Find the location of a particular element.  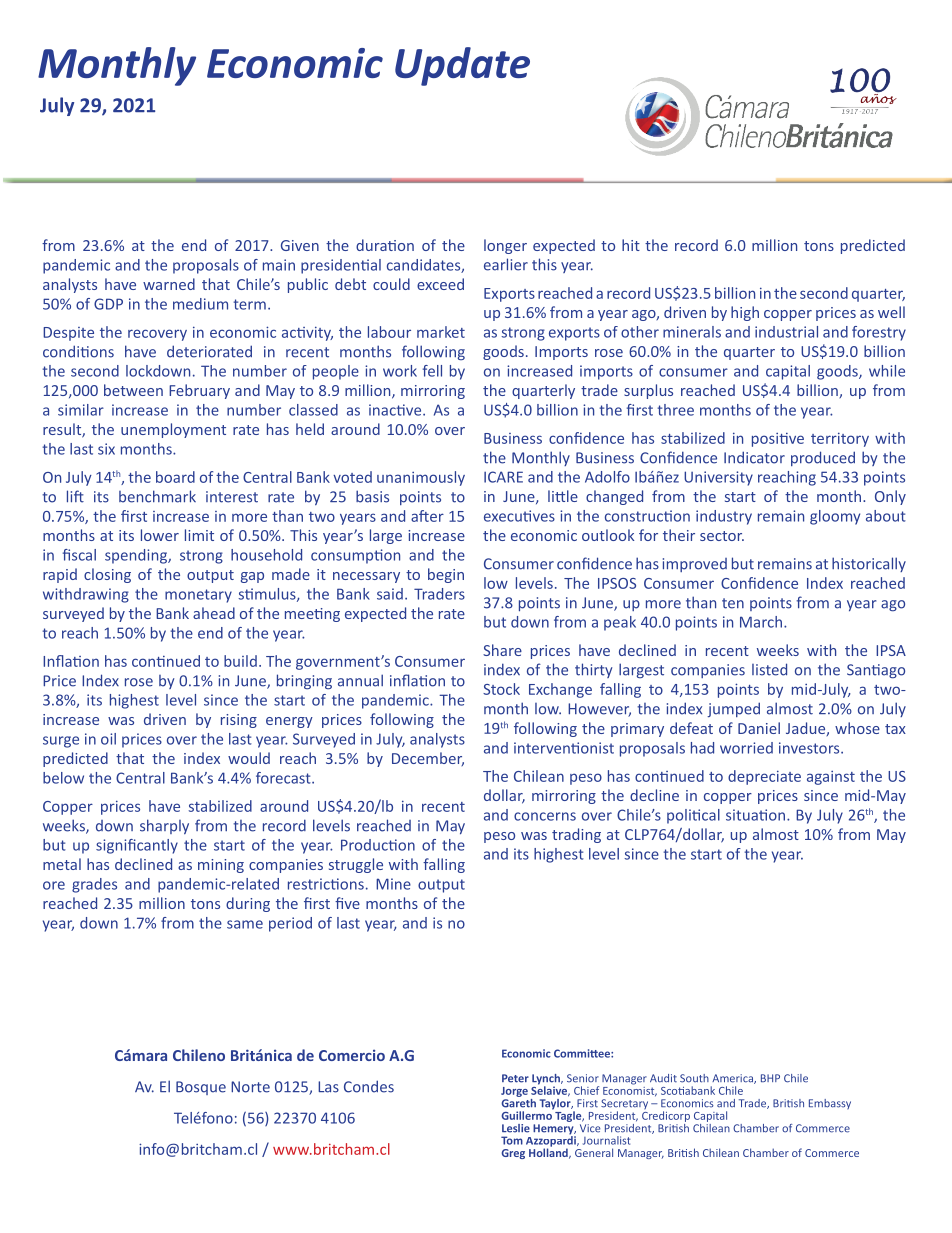

Leslie is located at coordinates (516, 1128).
